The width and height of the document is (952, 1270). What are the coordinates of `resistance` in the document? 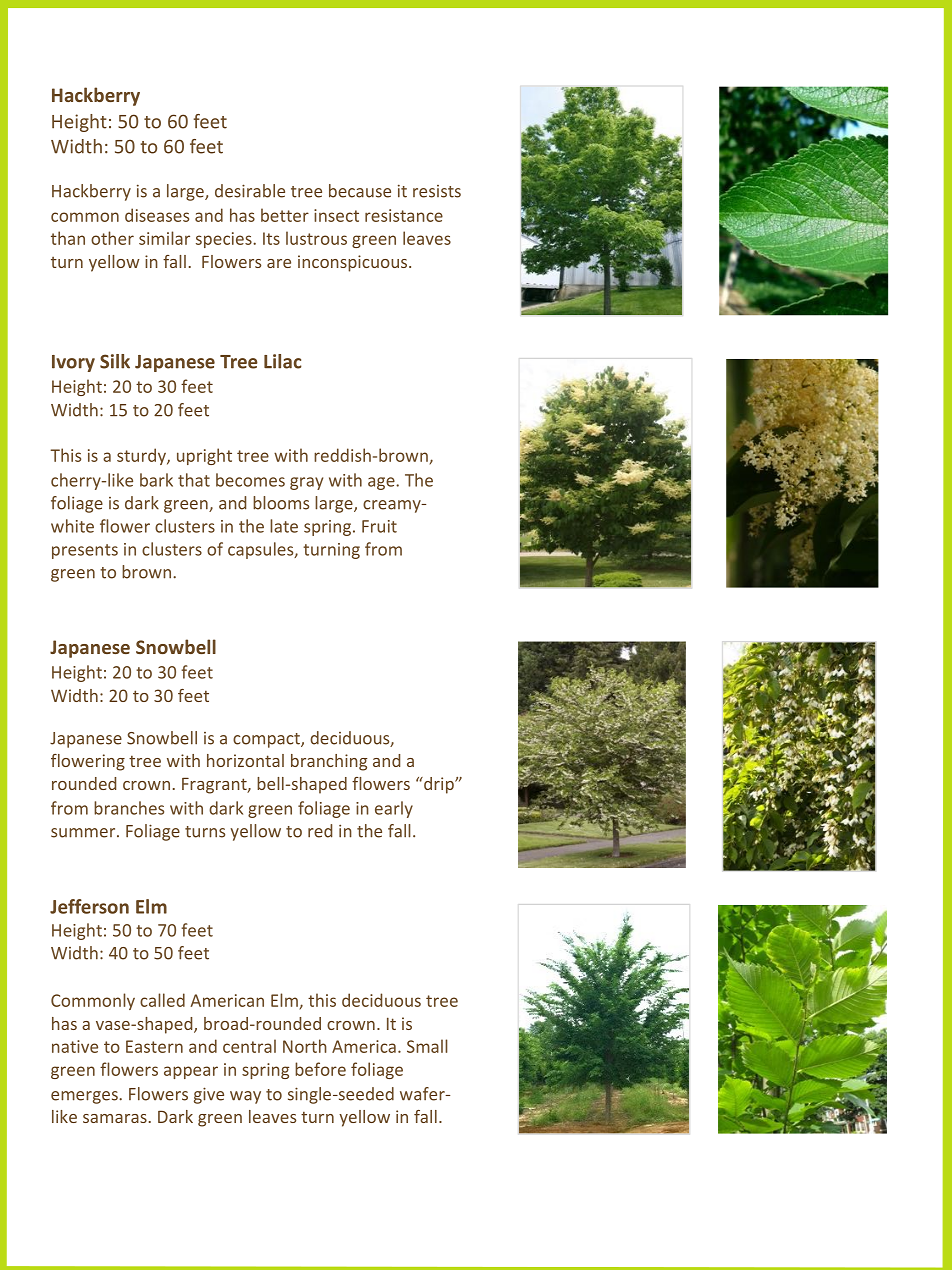 It's located at (404, 215).
